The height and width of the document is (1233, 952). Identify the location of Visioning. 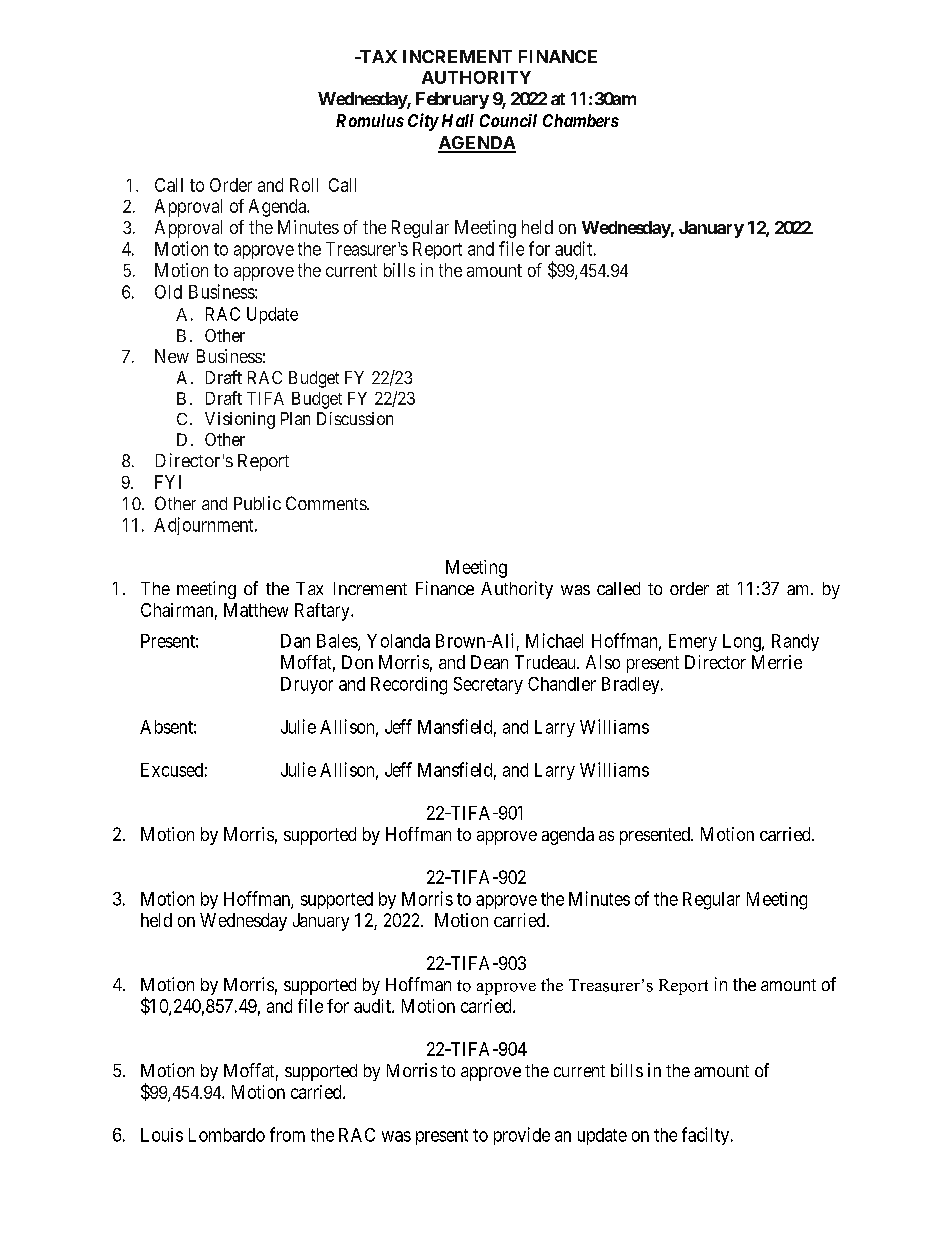
(240, 420).
